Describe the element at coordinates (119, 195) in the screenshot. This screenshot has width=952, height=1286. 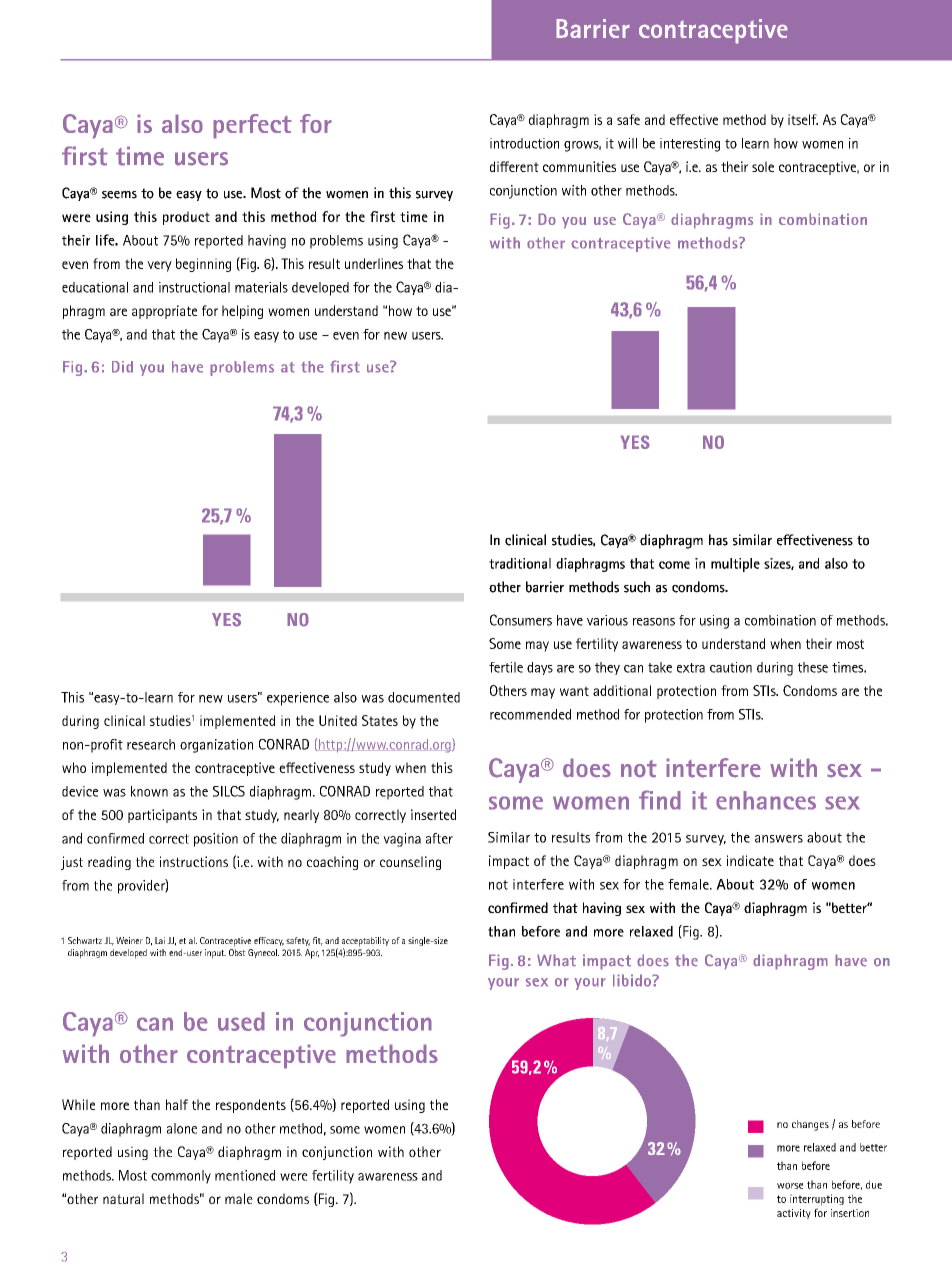
I see `seems` at that location.
